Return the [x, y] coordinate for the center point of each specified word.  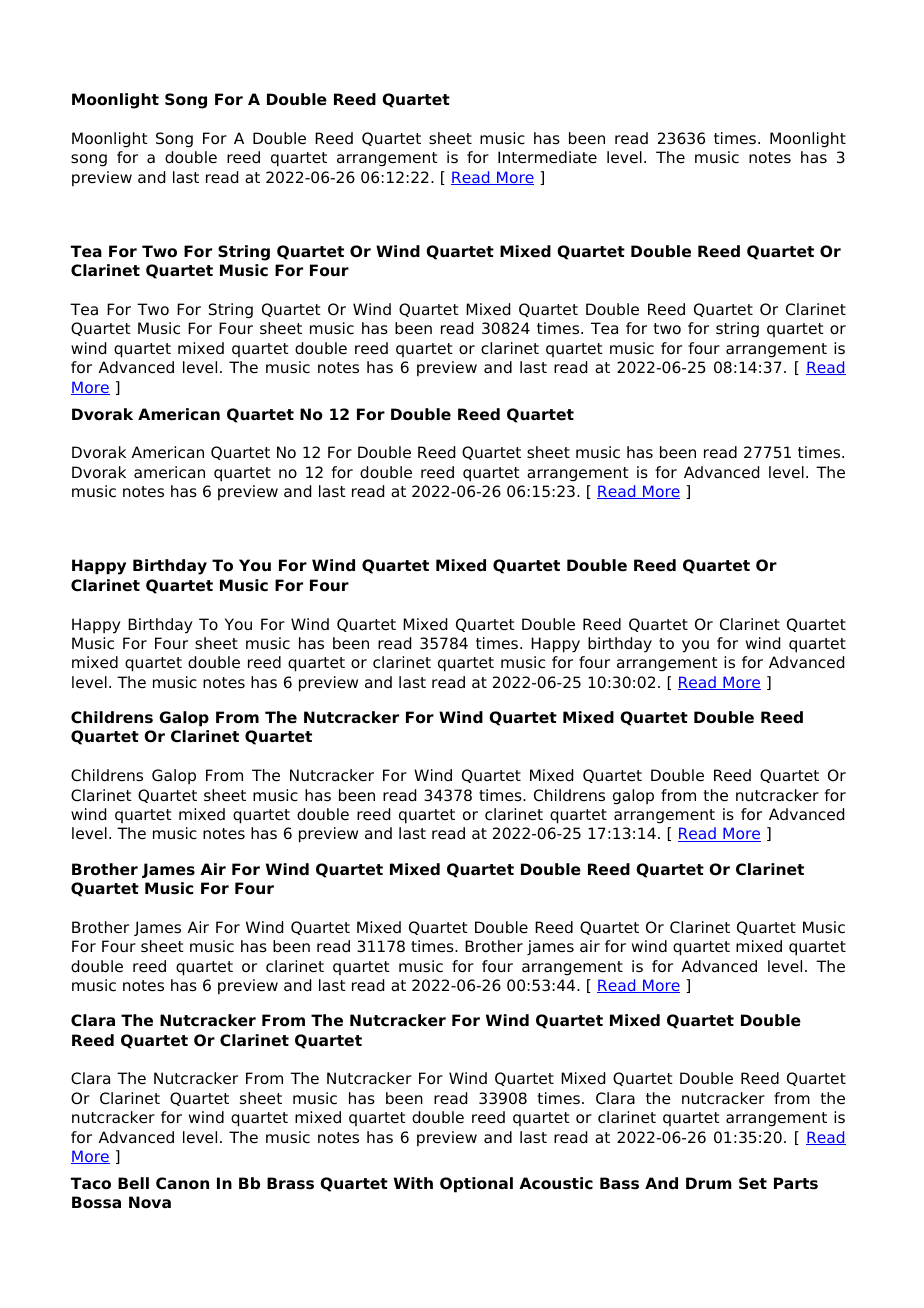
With [413, 1183]
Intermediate [547, 157]
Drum [709, 1183]
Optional [476, 1185]
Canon [182, 1183]
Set [753, 1183]
